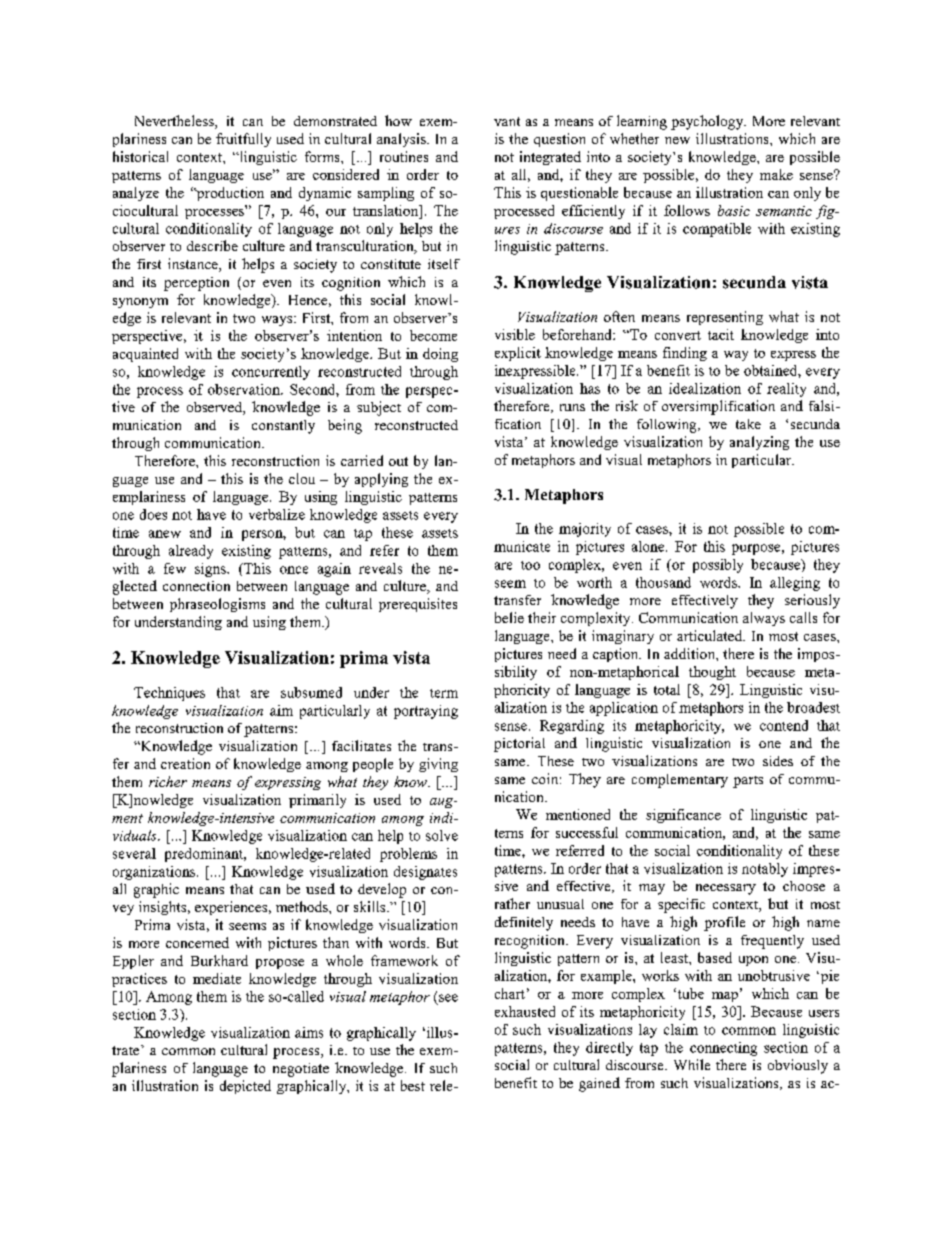 Image resolution: width=952 pixels, height=1233 pixels. I want to click on reality, so click(786, 390).
